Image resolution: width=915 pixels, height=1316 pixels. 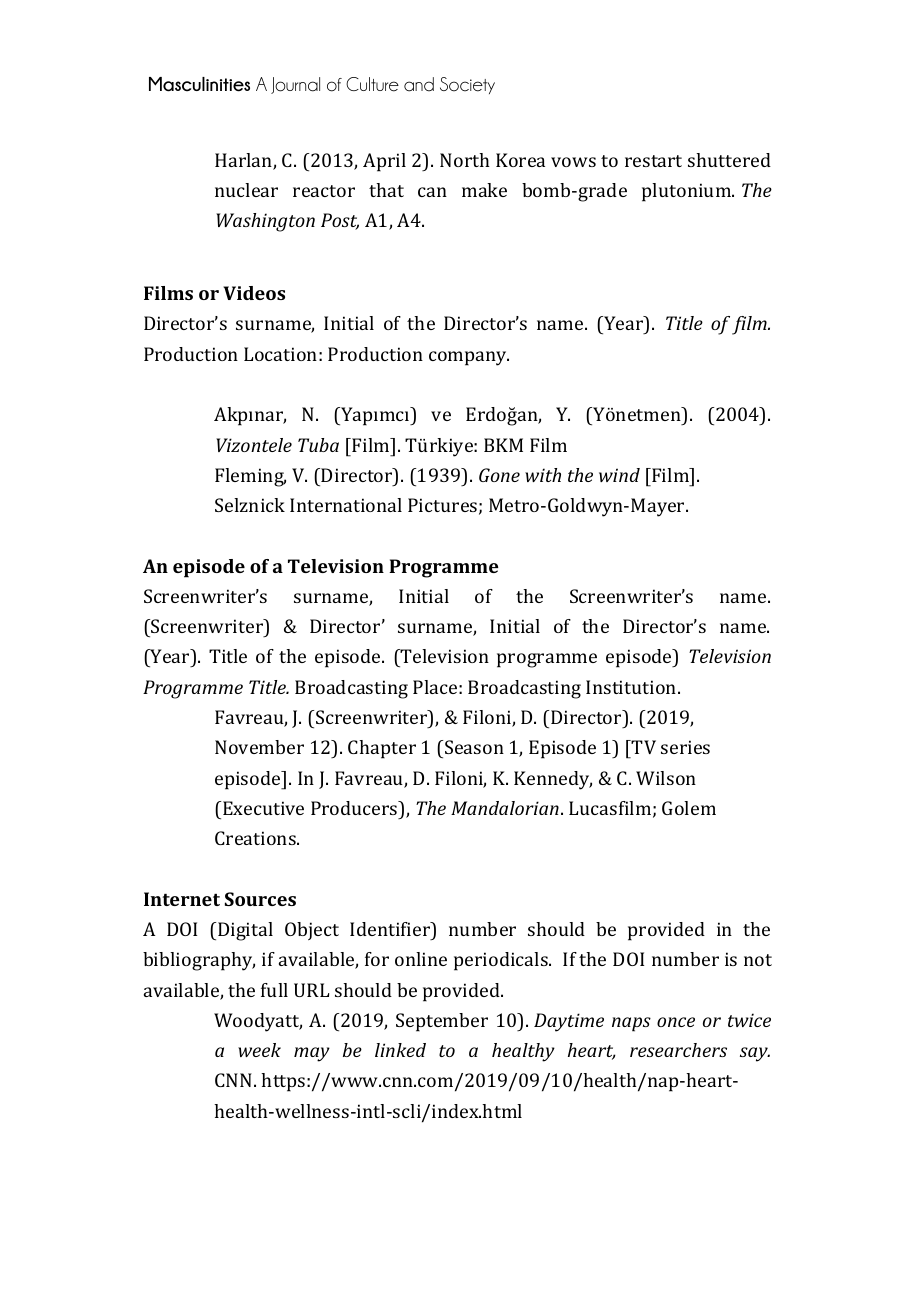 I want to click on restart, so click(x=653, y=161).
